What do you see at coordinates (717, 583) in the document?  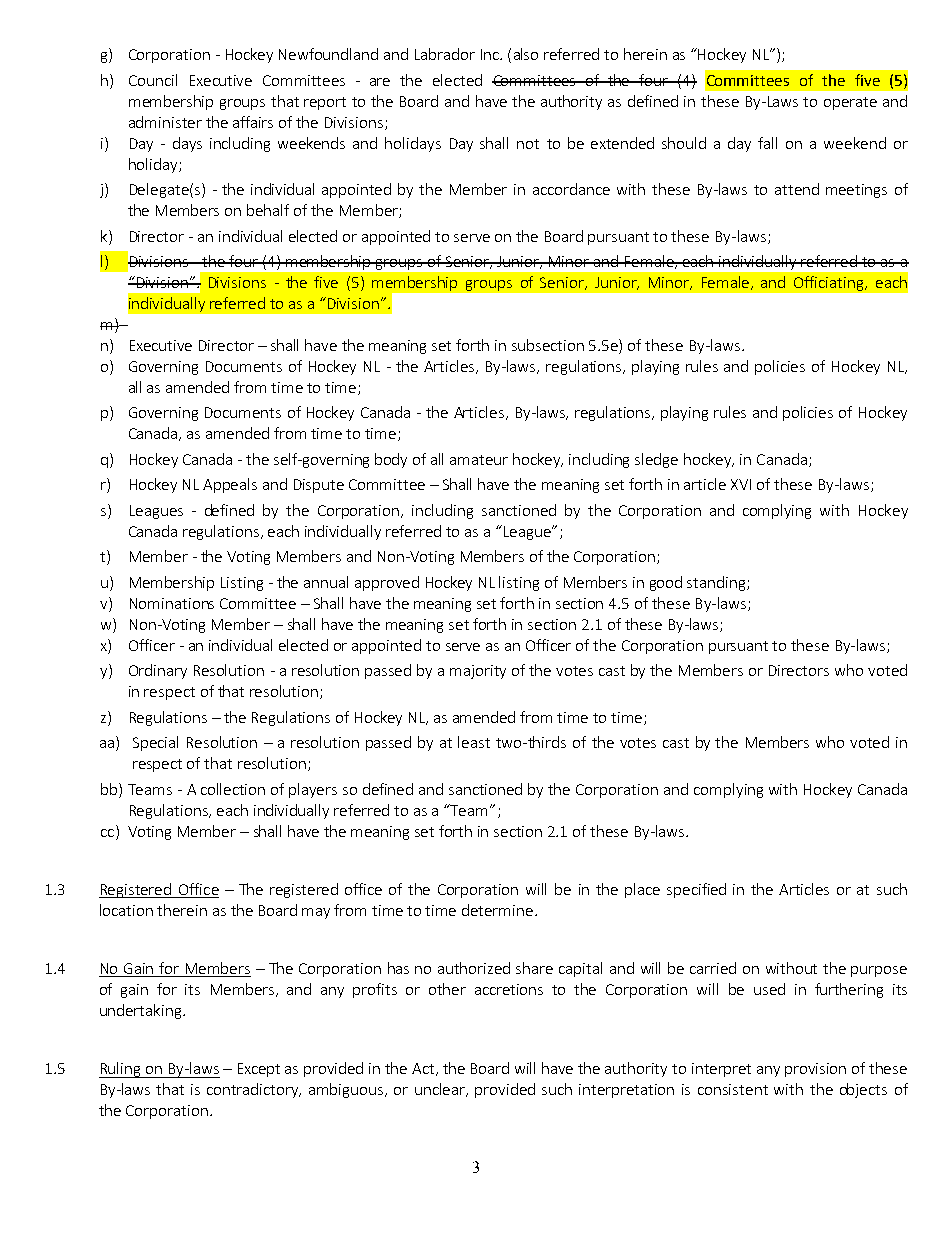 I see `standing` at bounding box center [717, 583].
